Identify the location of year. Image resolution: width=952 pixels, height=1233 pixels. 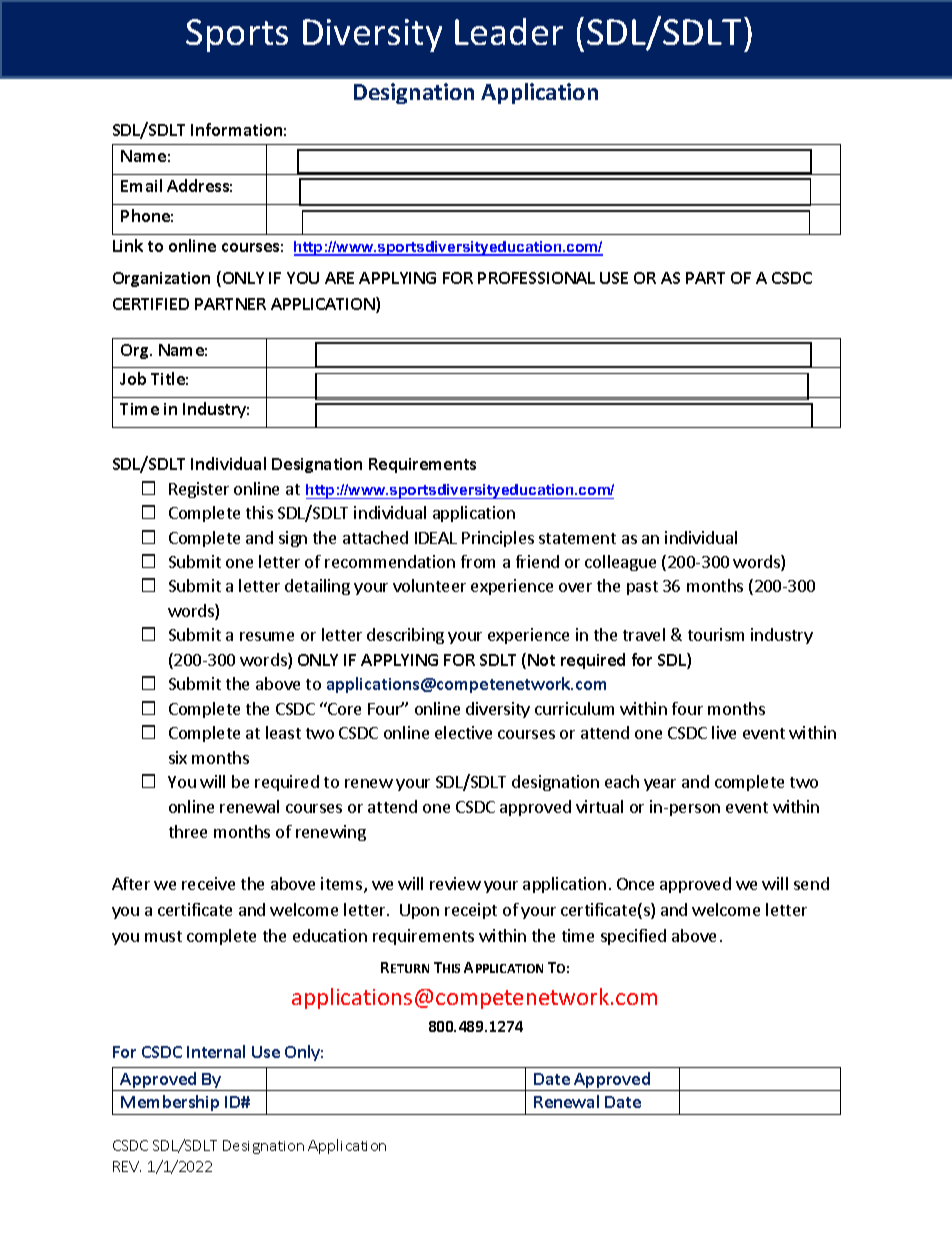
(660, 785).
